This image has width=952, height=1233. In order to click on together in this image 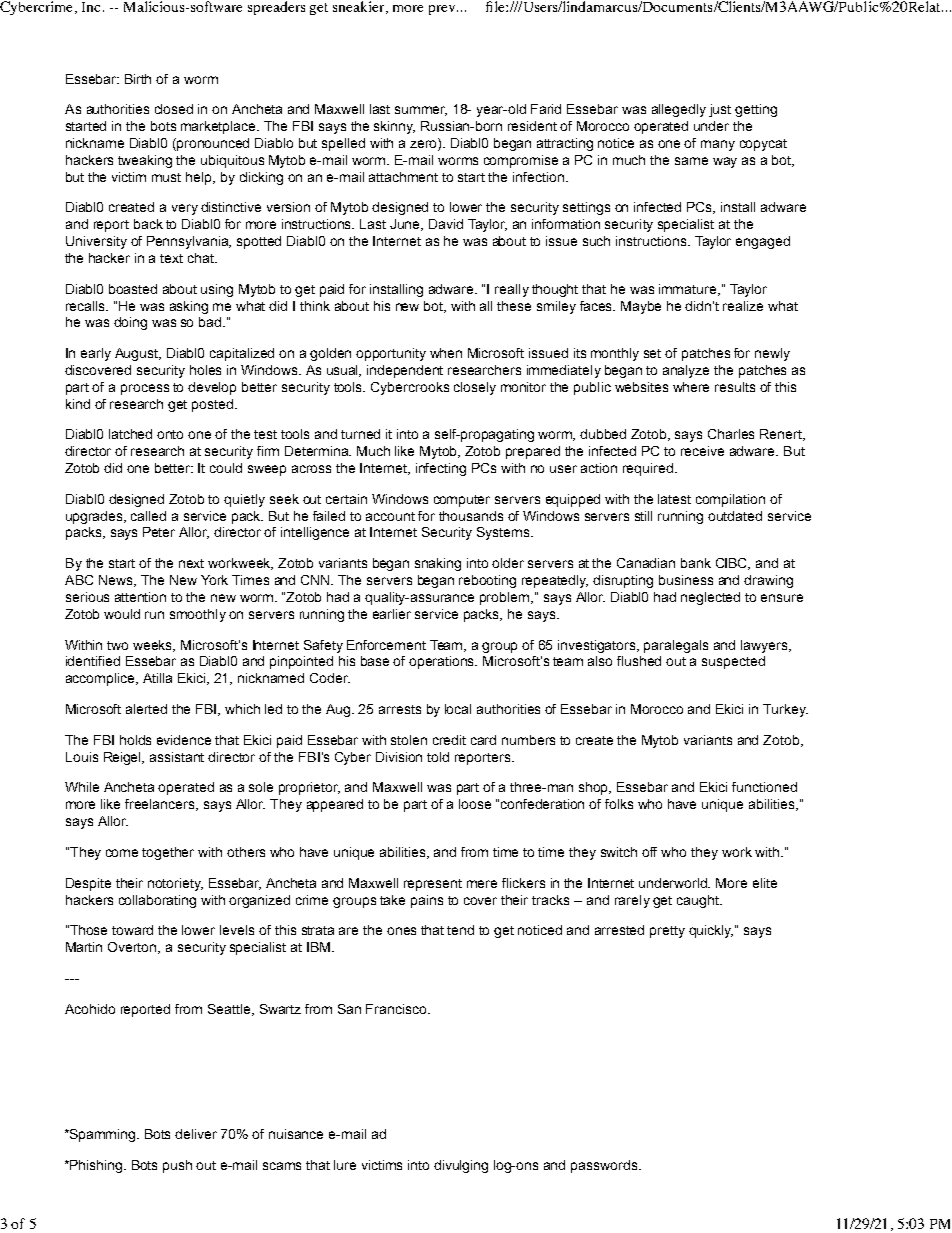, I will do `click(168, 853)`.
